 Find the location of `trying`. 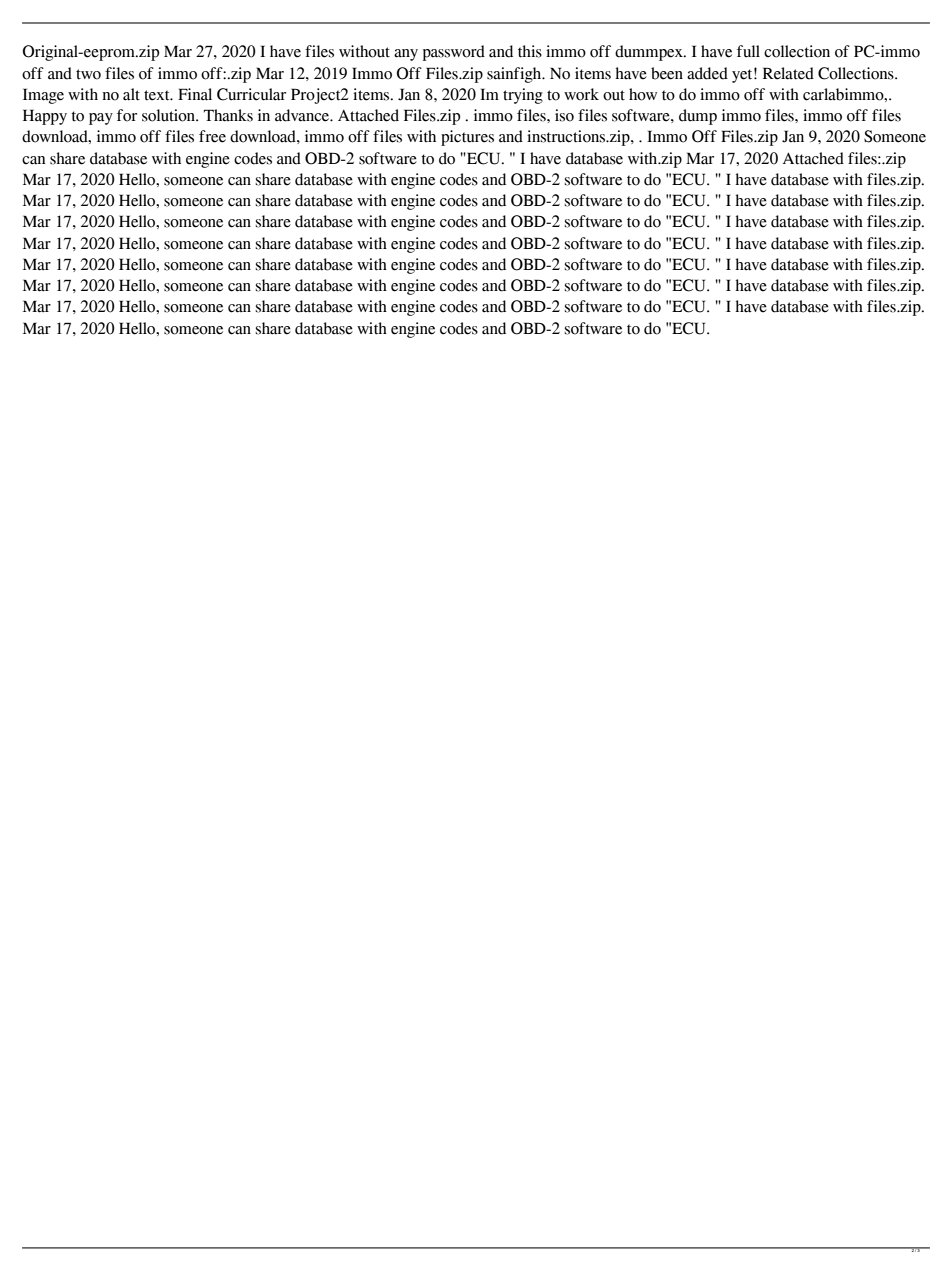

trying is located at coordinates (523, 96).
